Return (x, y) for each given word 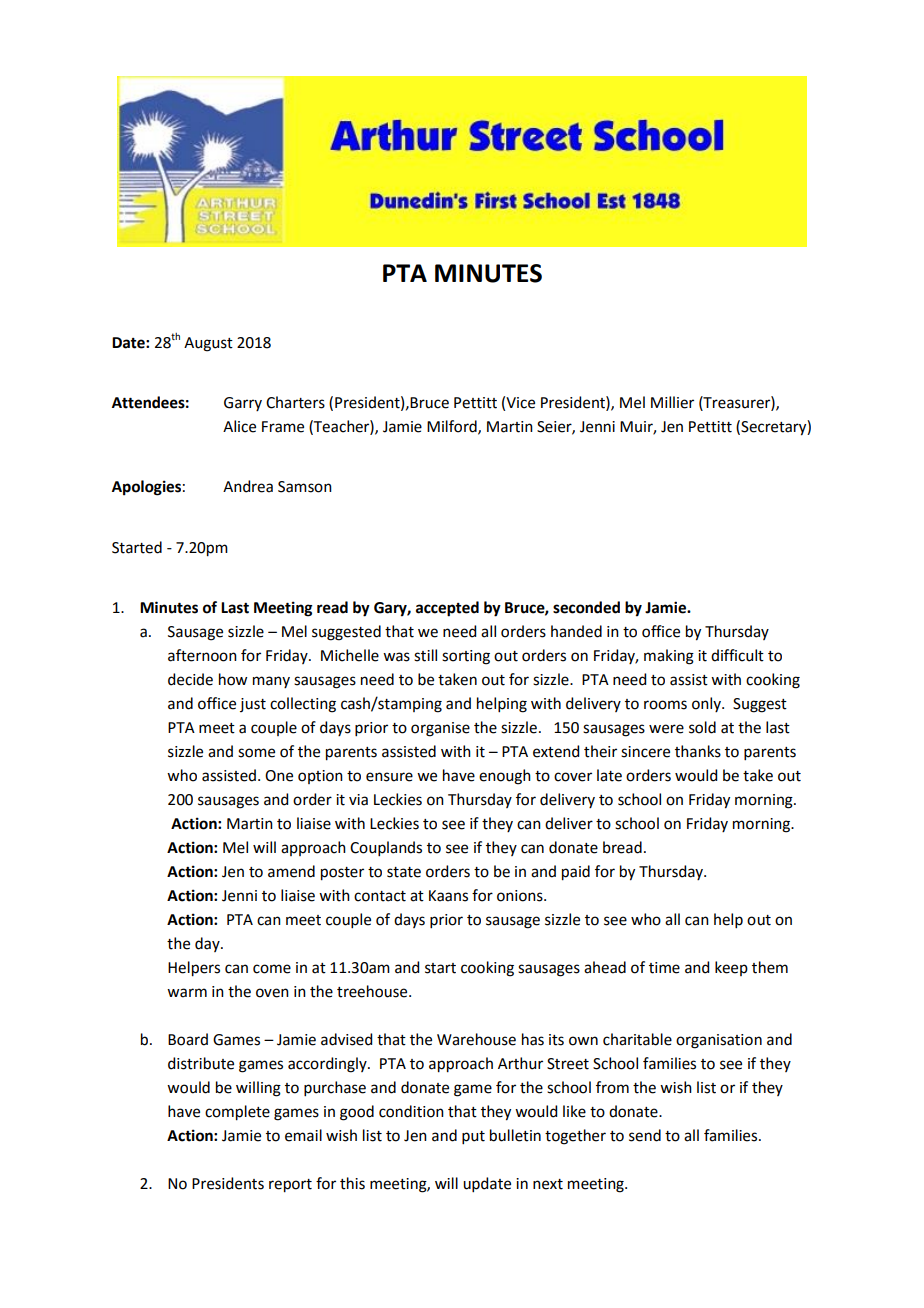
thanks (698, 751)
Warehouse (476, 1039)
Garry (243, 404)
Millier (672, 402)
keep (731, 968)
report (290, 1186)
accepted (447, 609)
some (256, 753)
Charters (295, 402)
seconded (586, 607)
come (272, 969)
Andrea (248, 486)
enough (505, 777)
